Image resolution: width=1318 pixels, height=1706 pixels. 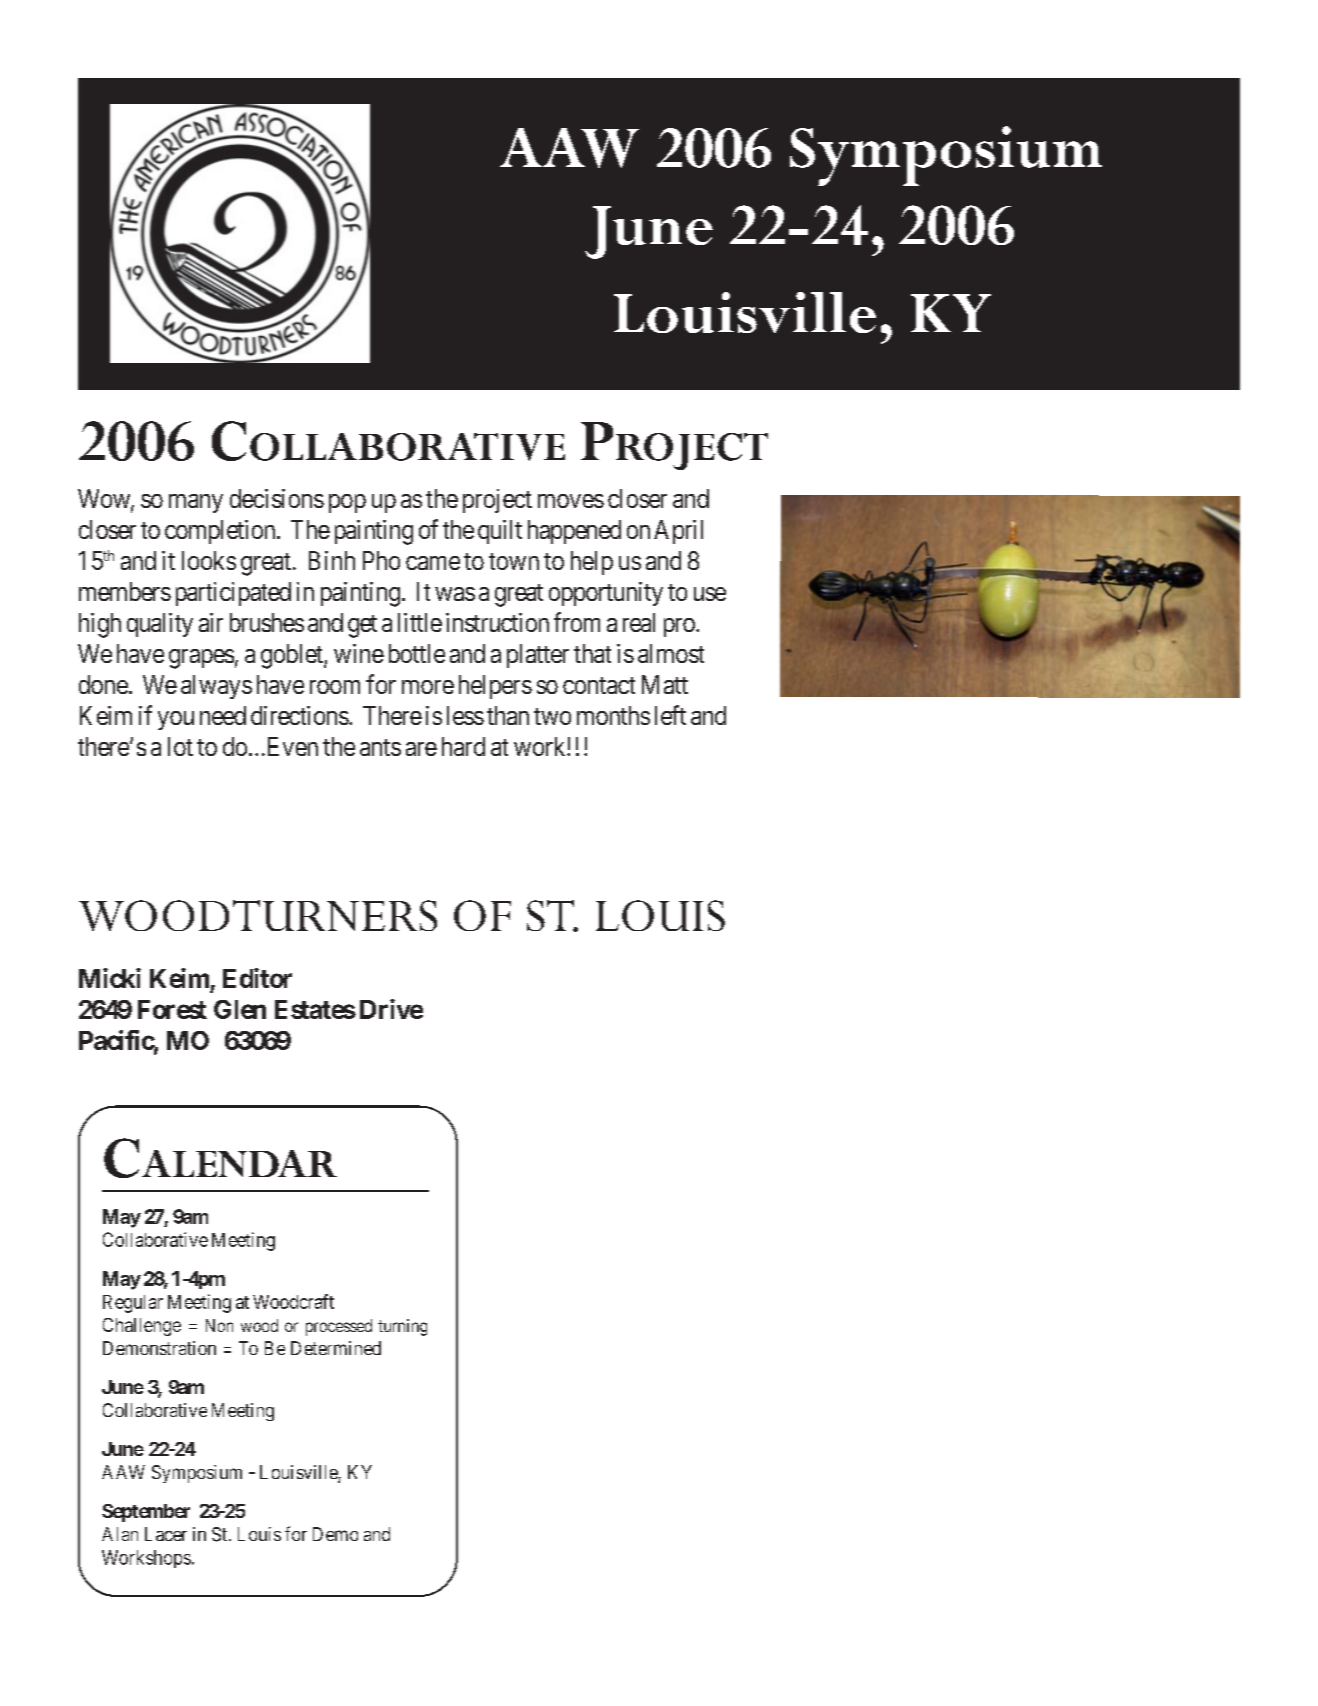 I want to click on Determined, so click(x=336, y=1348).
